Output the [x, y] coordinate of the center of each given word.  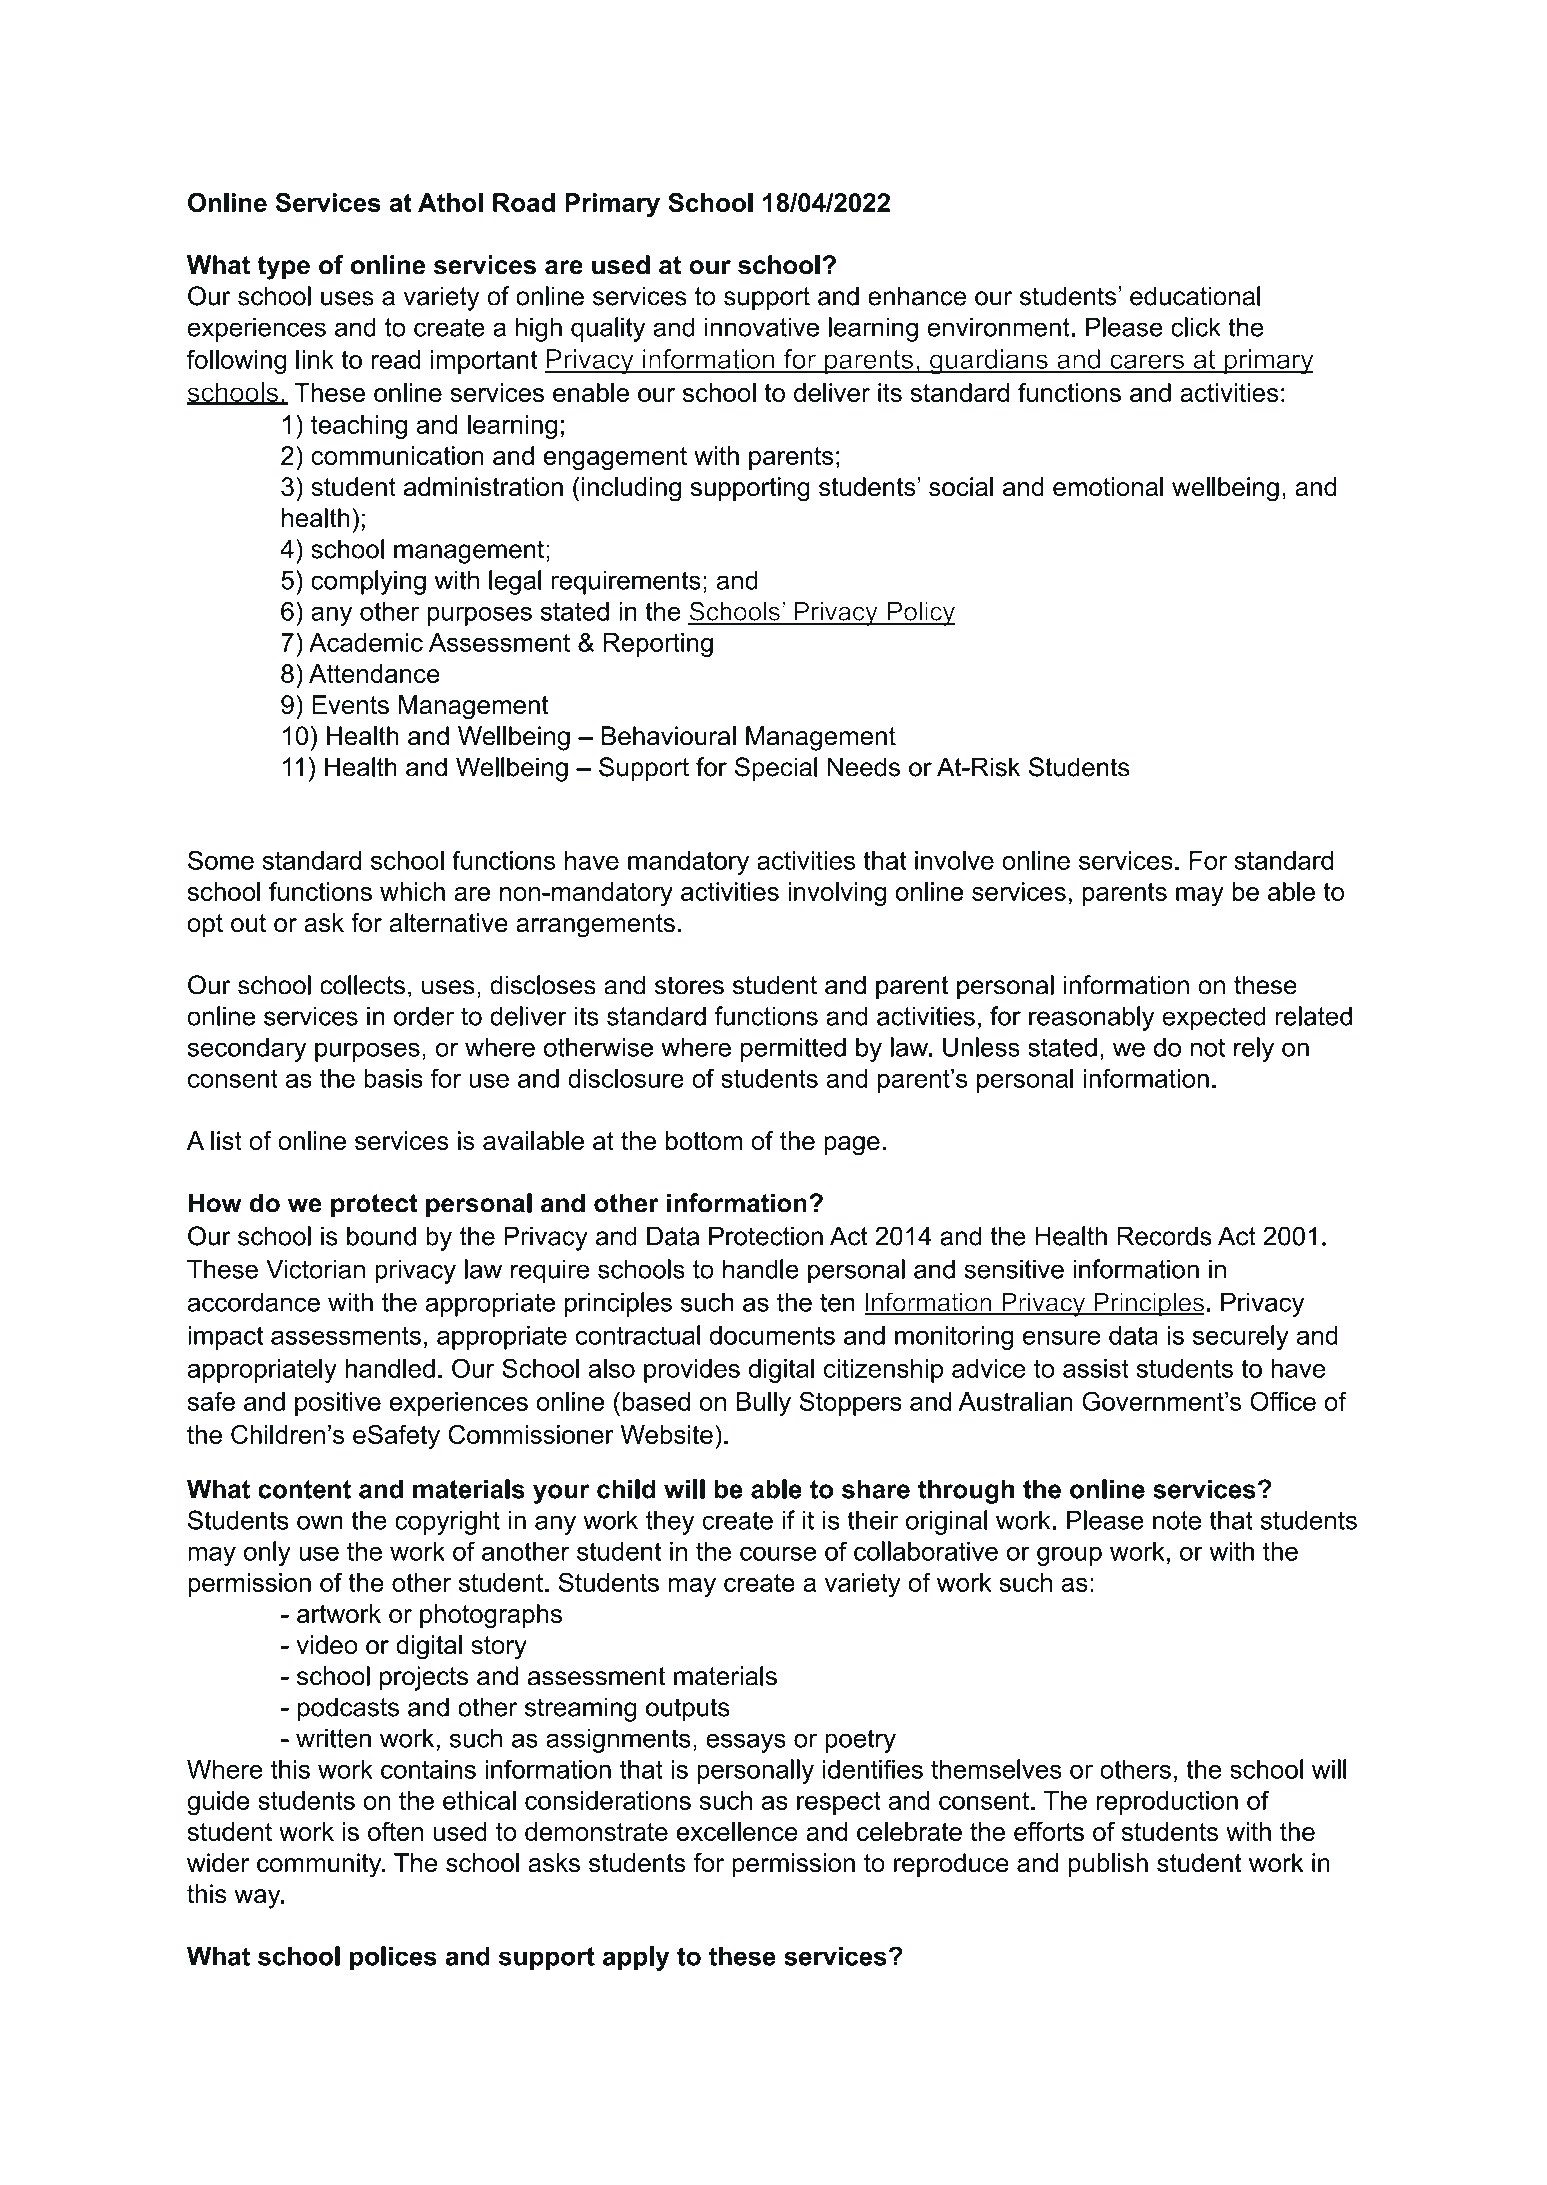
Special [776, 769]
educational [1195, 296]
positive [338, 1404]
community [320, 1865]
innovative [762, 327]
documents [772, 1335]
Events [350, 704]
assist [1096, 1368]
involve [954, 860]
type [284, 268]
